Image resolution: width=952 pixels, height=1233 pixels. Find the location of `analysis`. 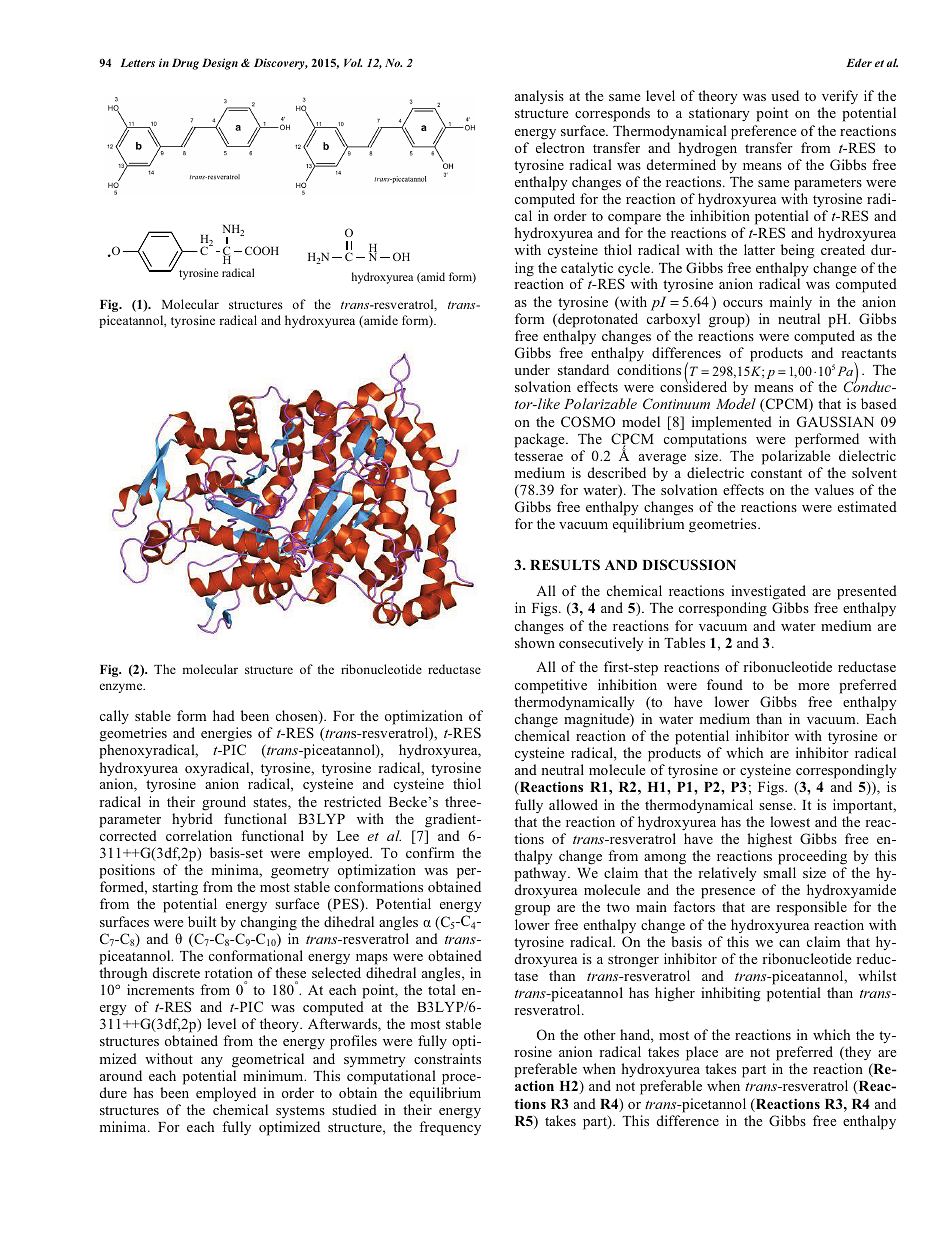

analysis is located at coordinates (539, 97).
